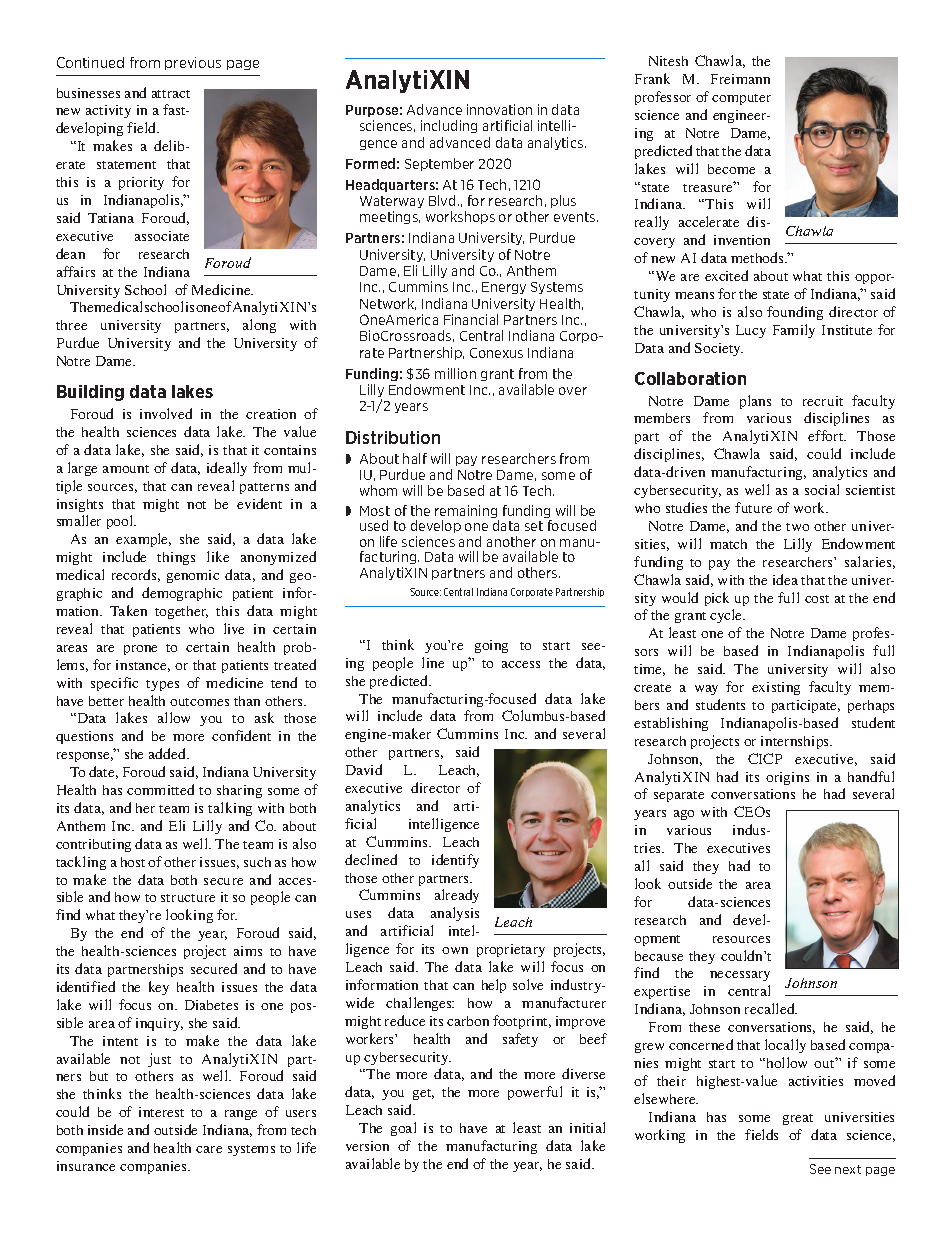 The height and width of the document is (1233, 952). What do you see at coordinates (166, 413) in the document?
I see `involved` at bounding box center [166, 413].
